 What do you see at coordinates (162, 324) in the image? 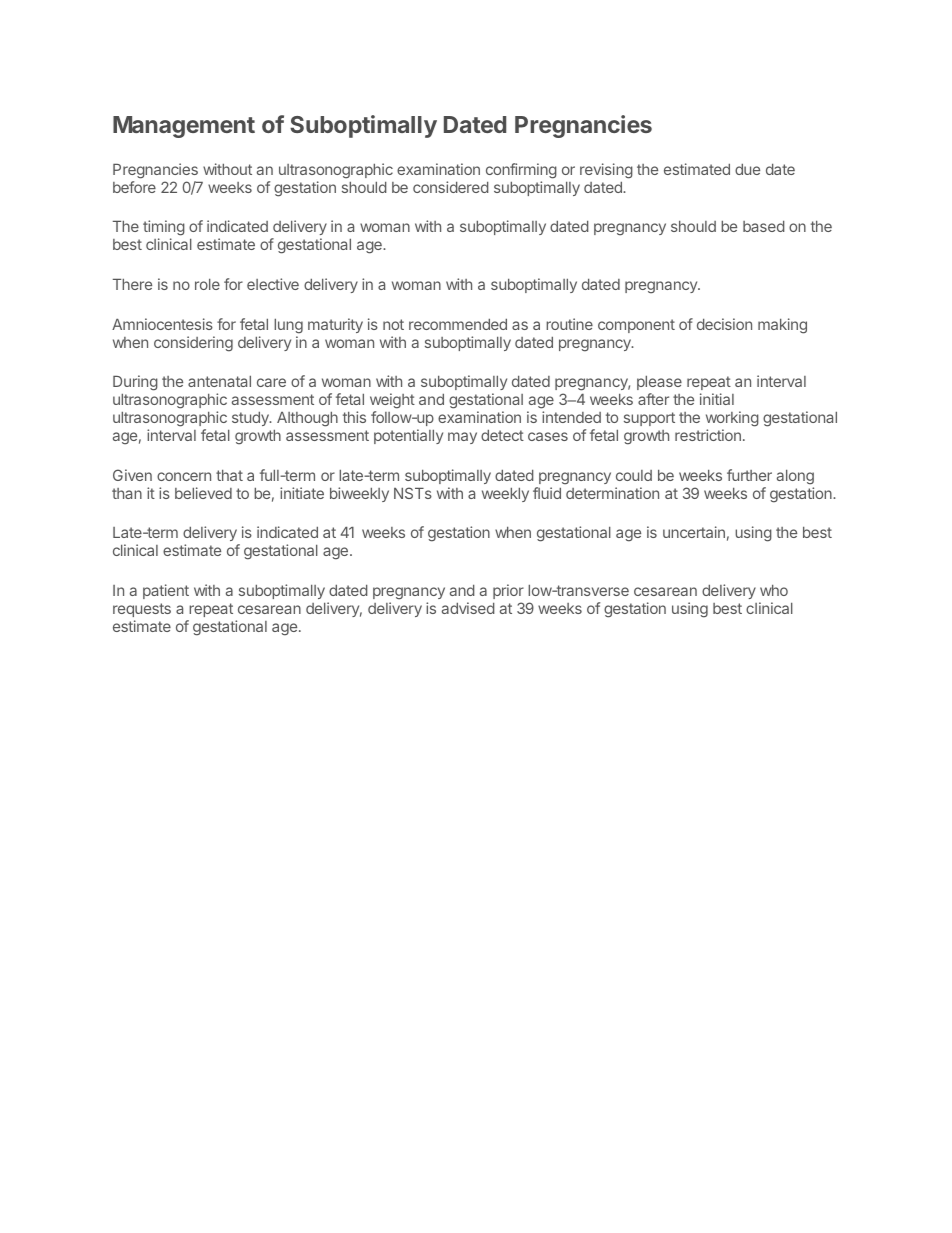
I see `Amniocentesis` at bounding box center [162, 324].
